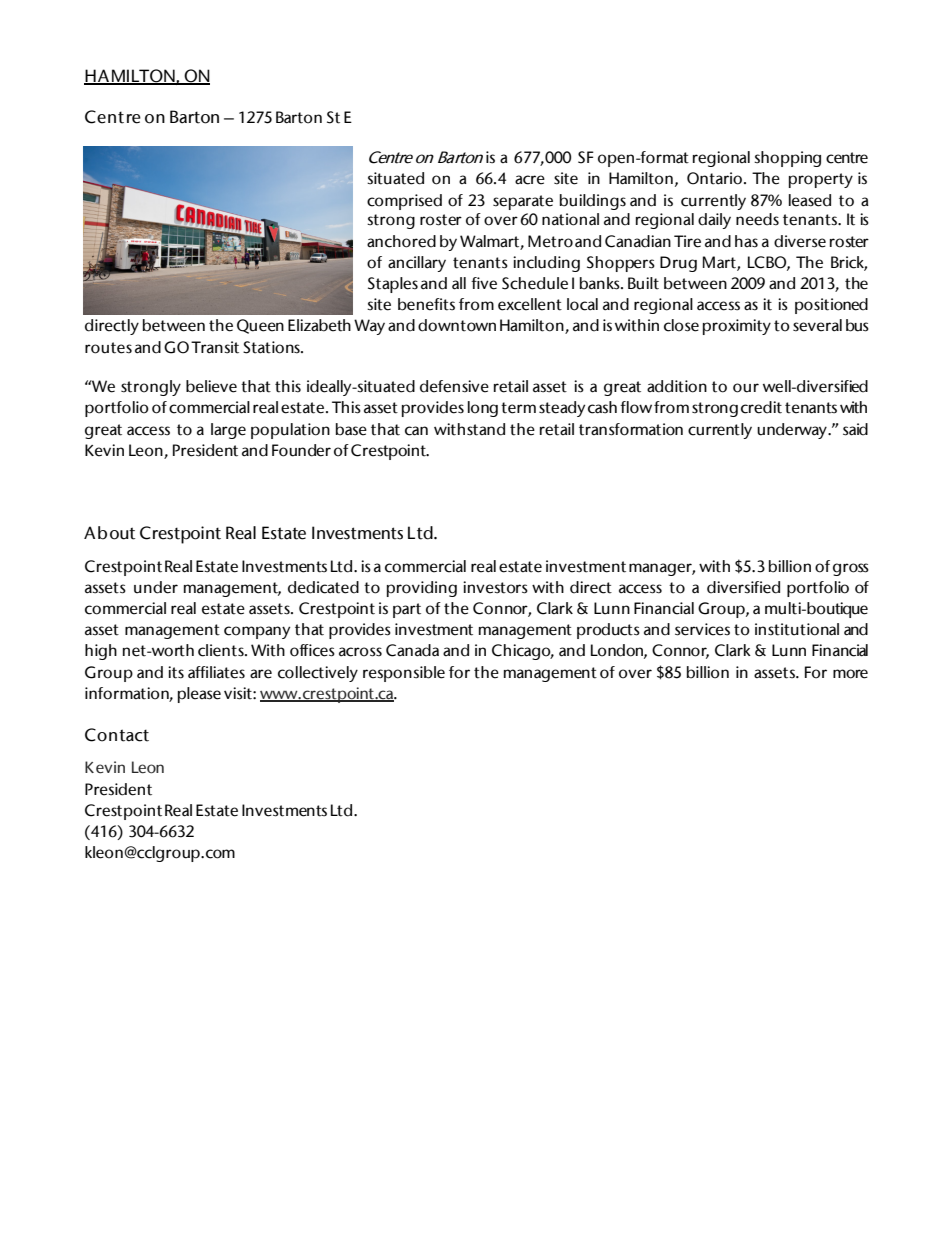 This document has width=952, height=1233. Describe the element at coordinates (850, 674) in the document. I see `more` at that location.
